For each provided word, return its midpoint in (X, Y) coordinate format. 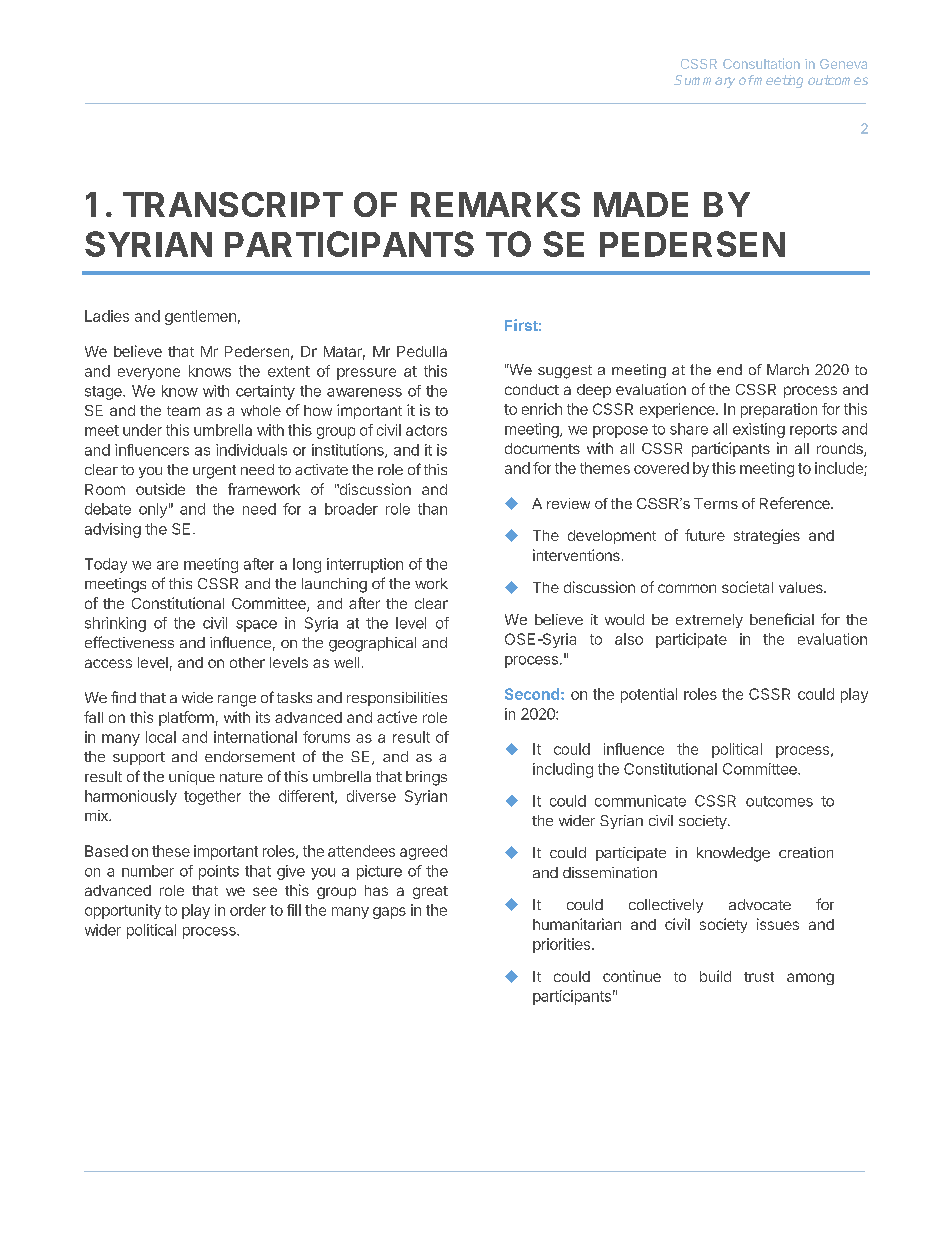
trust (759, 977)
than (432, 509)
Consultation (761, 63)
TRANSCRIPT (233, 204)
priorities (563, 945)
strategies (767, 536)
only (153, 510)
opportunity (123, 911)
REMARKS (495, 204)
